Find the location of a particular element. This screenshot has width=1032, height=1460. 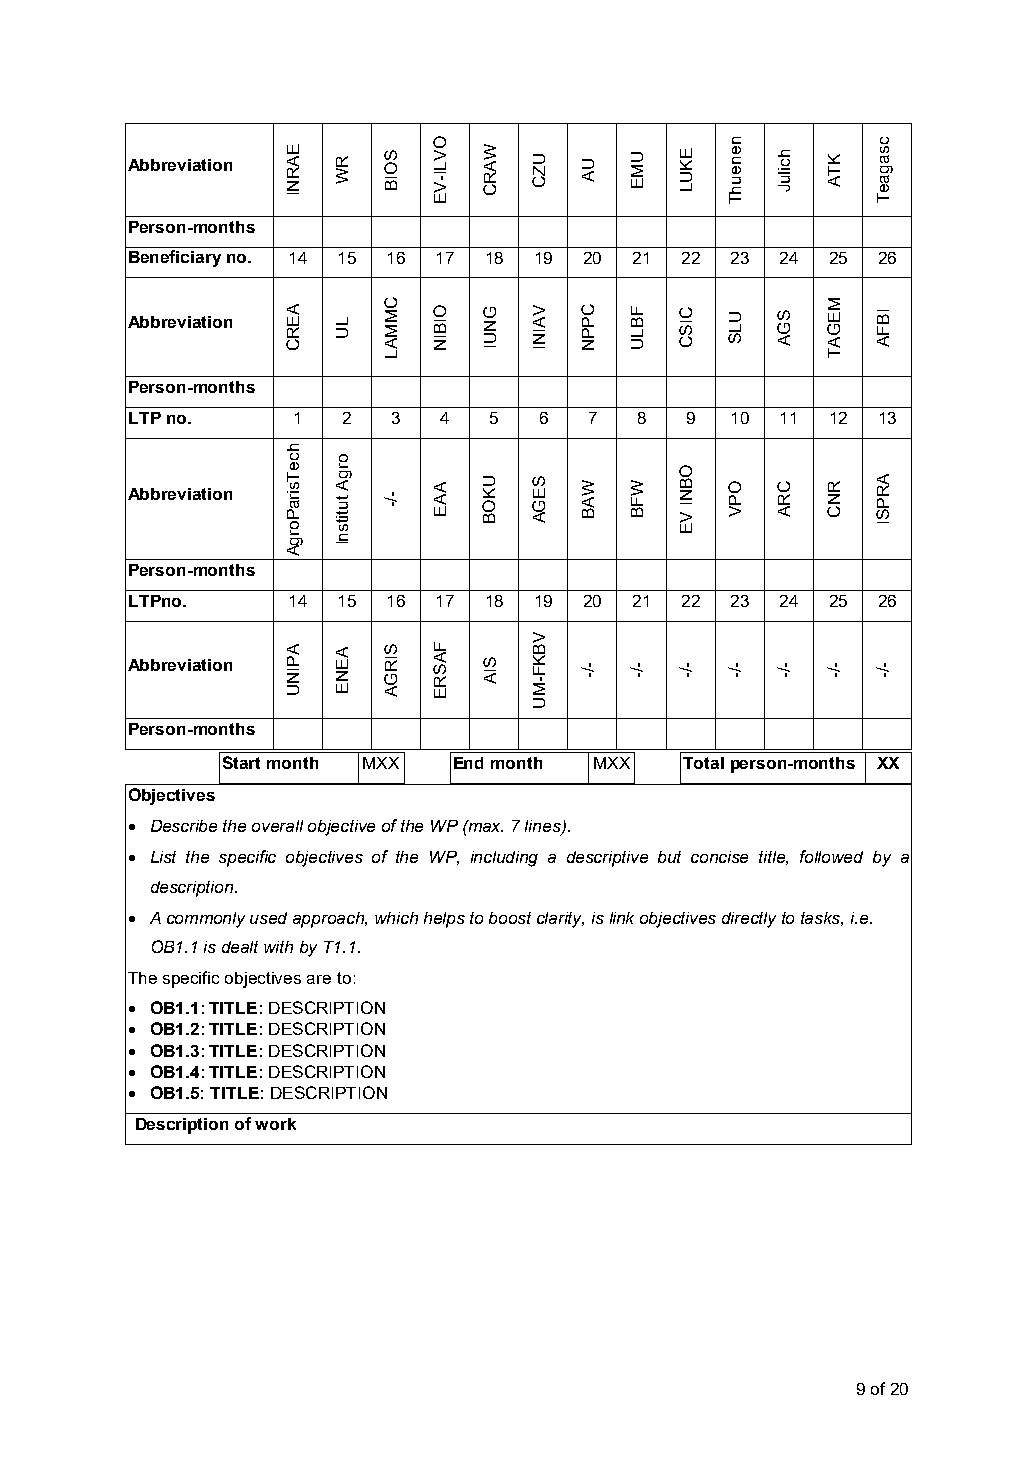

including is located at coordinates (504, 859).
